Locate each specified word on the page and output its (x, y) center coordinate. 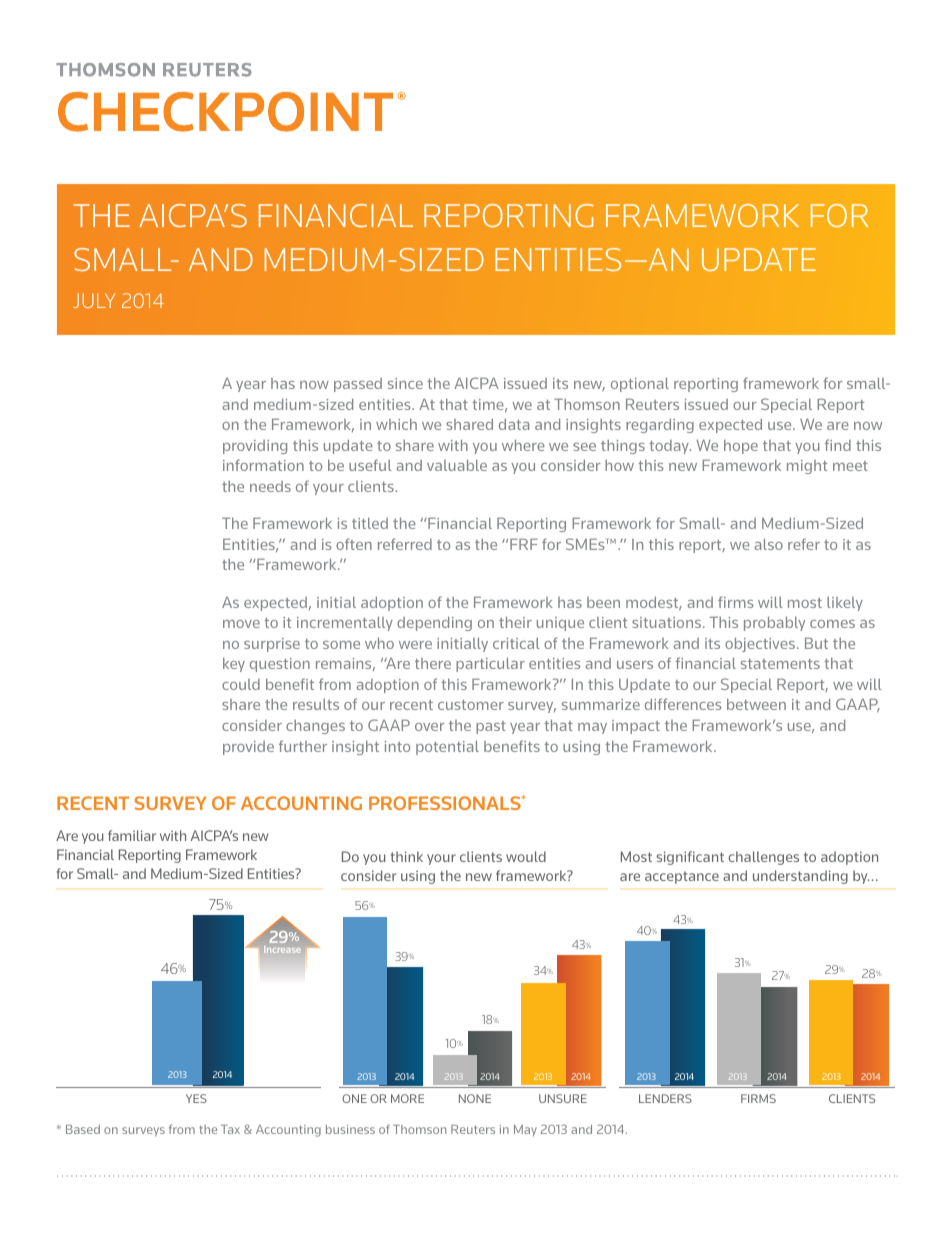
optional (640, 385)
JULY (94, 300)
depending (434, 624)
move (241, 624)
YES (196, 1098)
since (405, 383)
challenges (763, 858)
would (526, 856)
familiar (132, 835)
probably (774, 624)
